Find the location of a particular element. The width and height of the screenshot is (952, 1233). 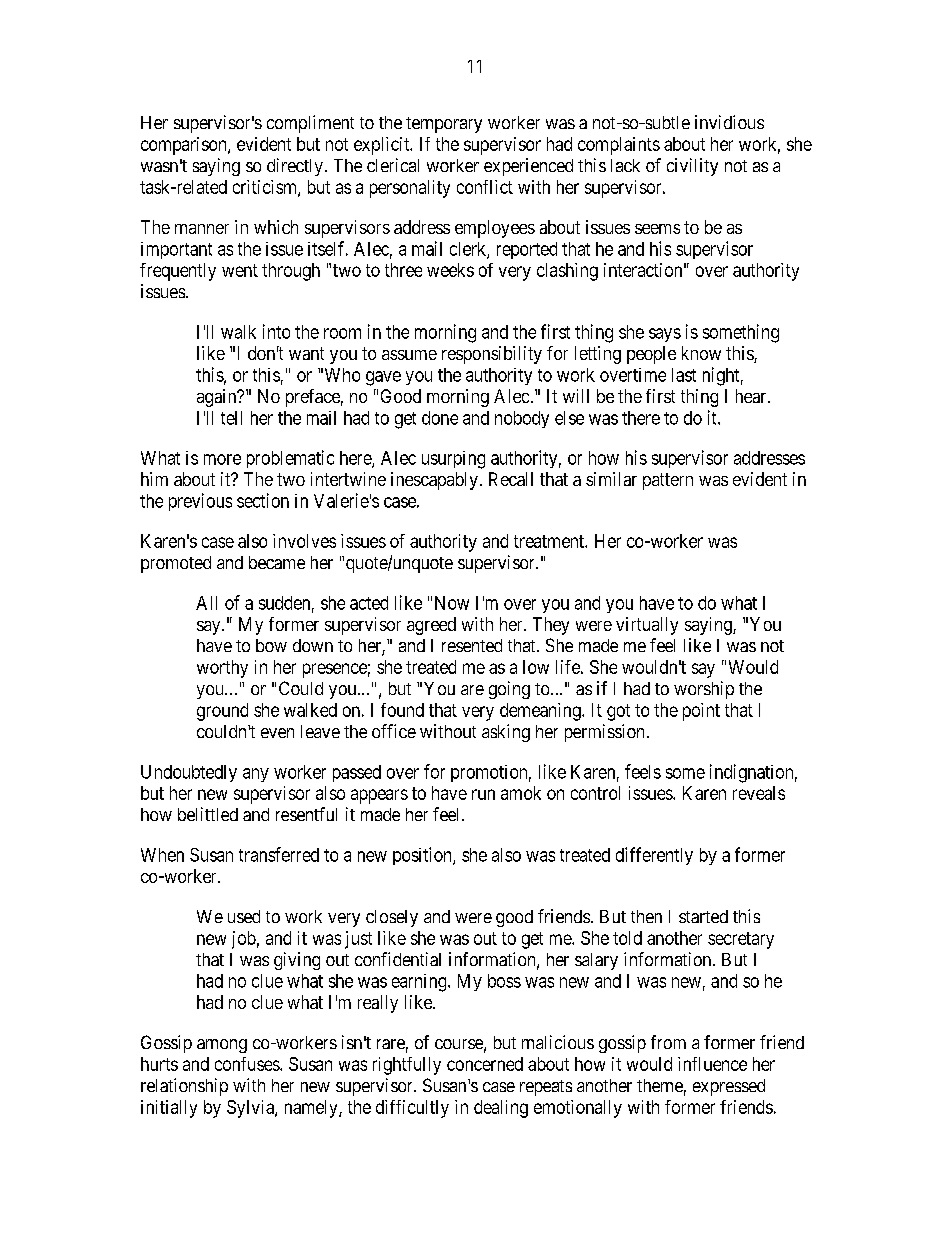

among is located at coordinates (222, 1046).
